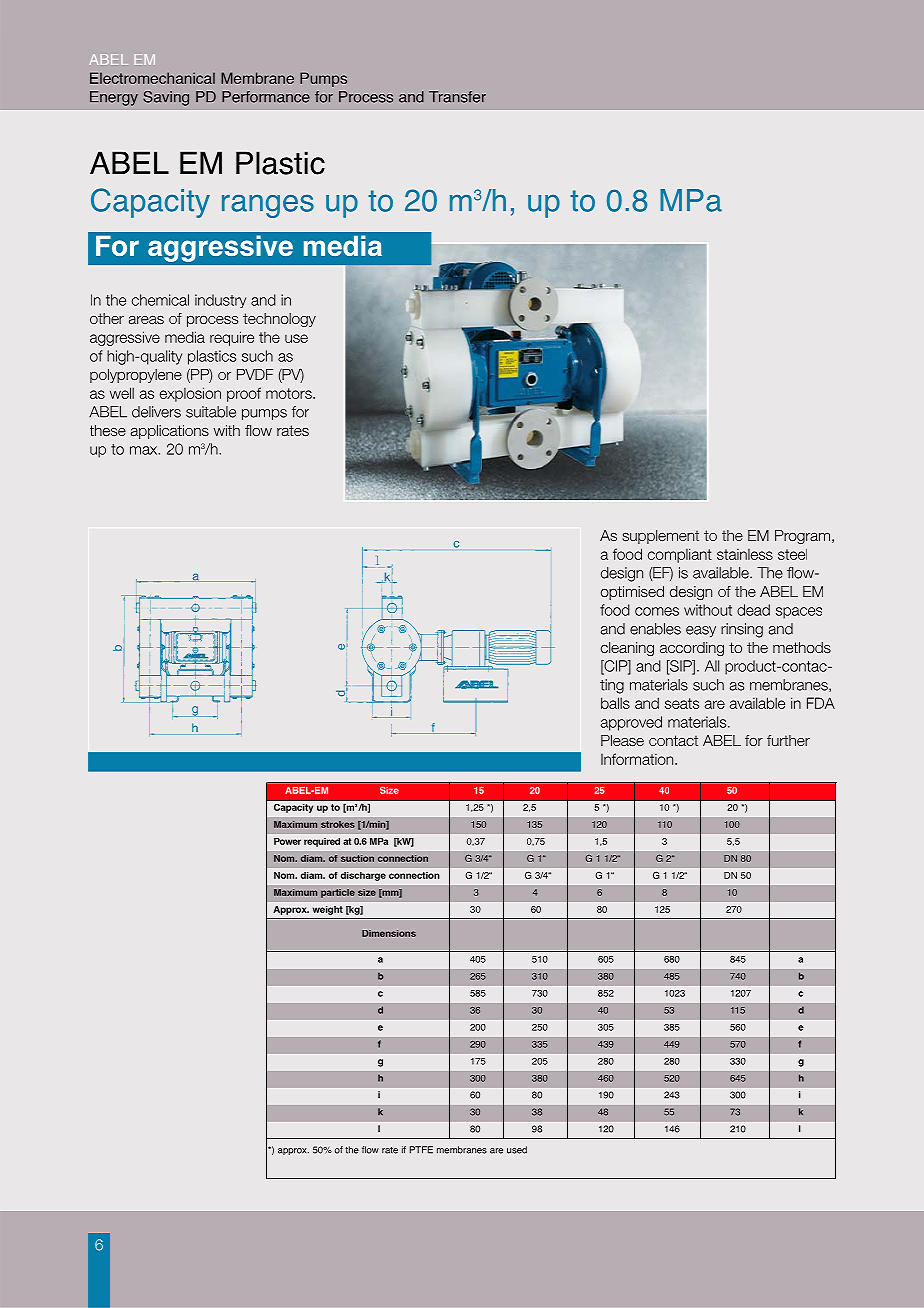 The height and width of the document is (1308, 924). What do you see at coordinates (170, 432) in the document?
I see `applications` at bounding box center [170, 432].
